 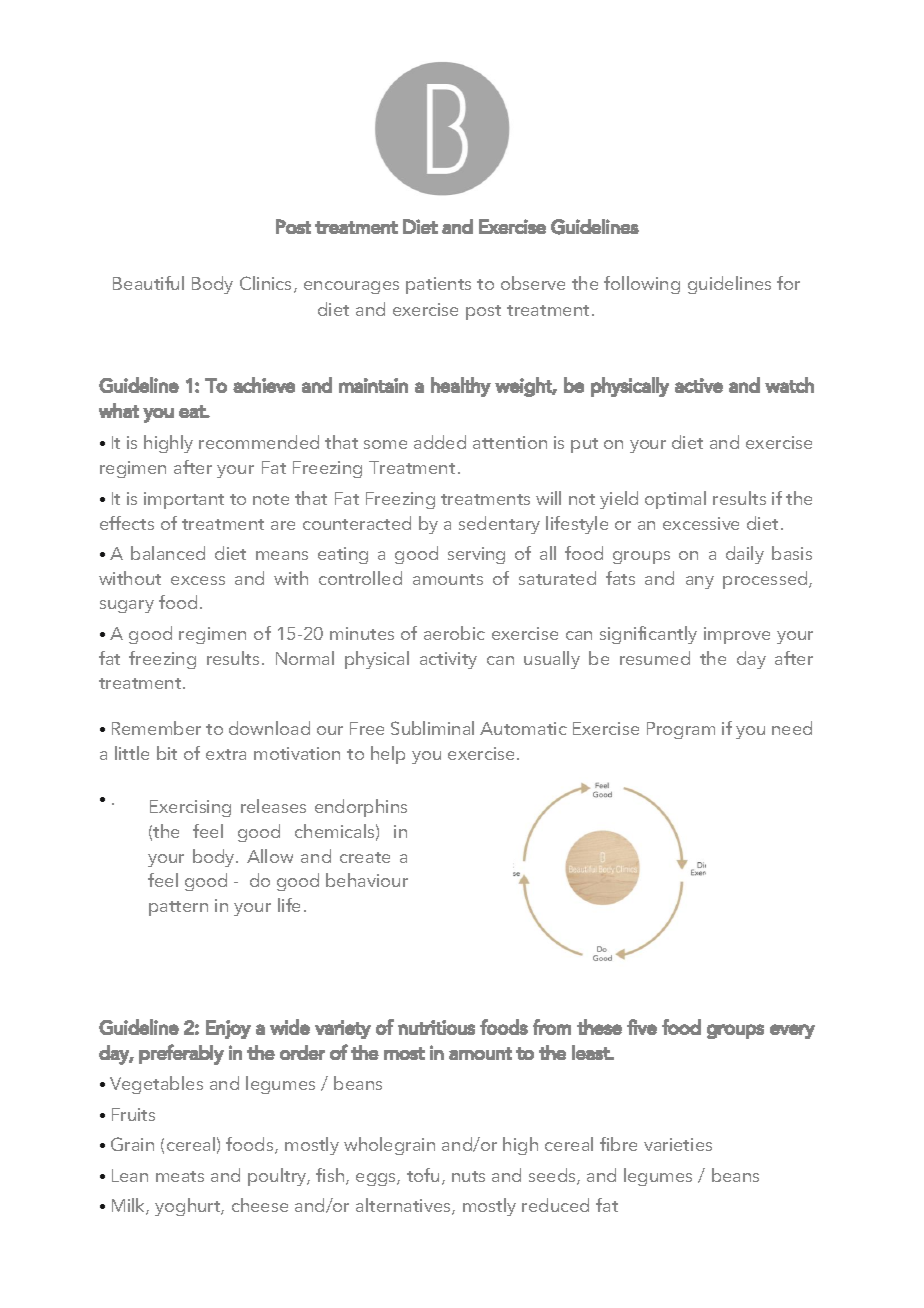 What do you see at coordinates (436, 1027) in the page?
I see `nutritious` at bounding box center [436, 1027].
